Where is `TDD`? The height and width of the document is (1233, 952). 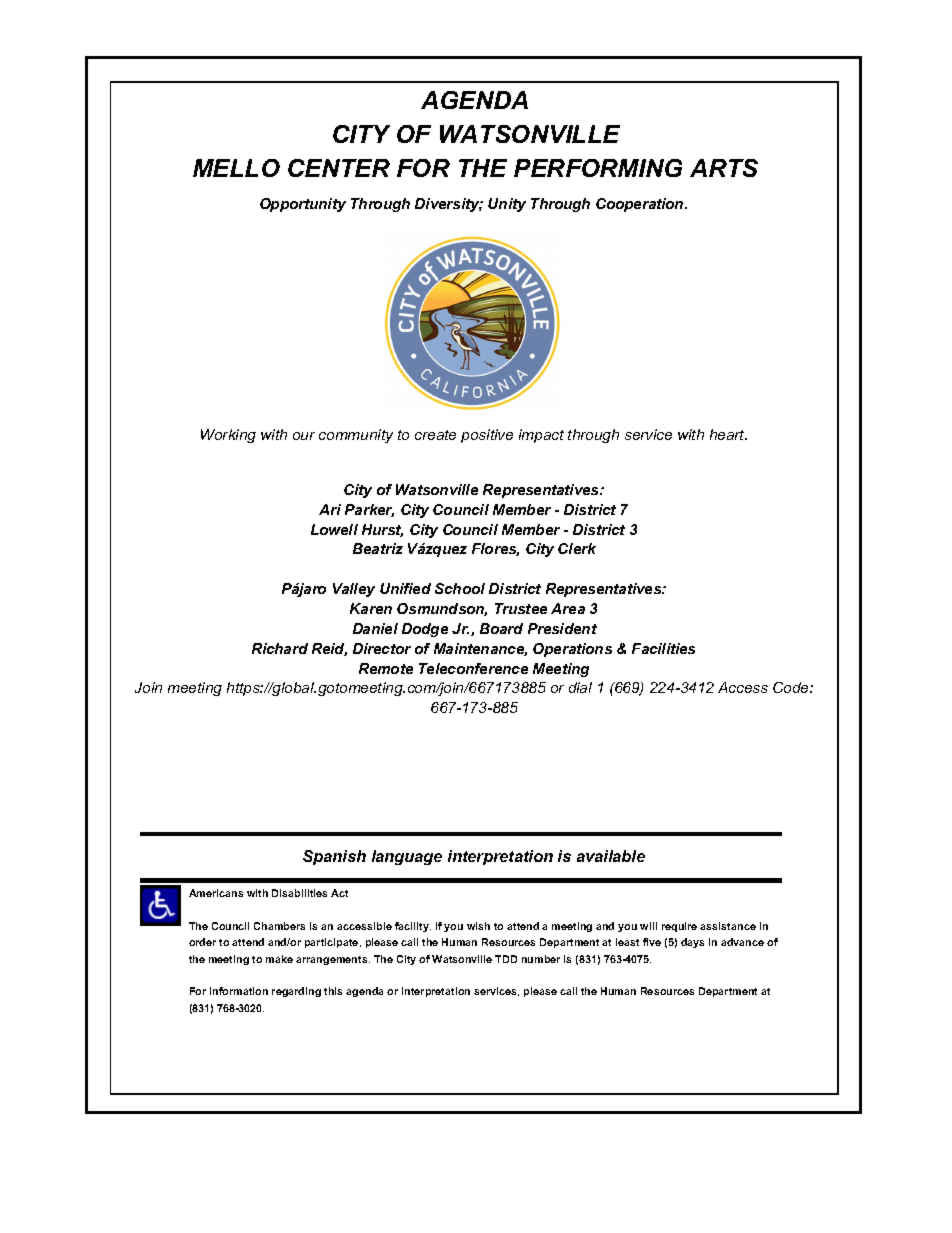
TDD is located at coordinates (506, 959).
